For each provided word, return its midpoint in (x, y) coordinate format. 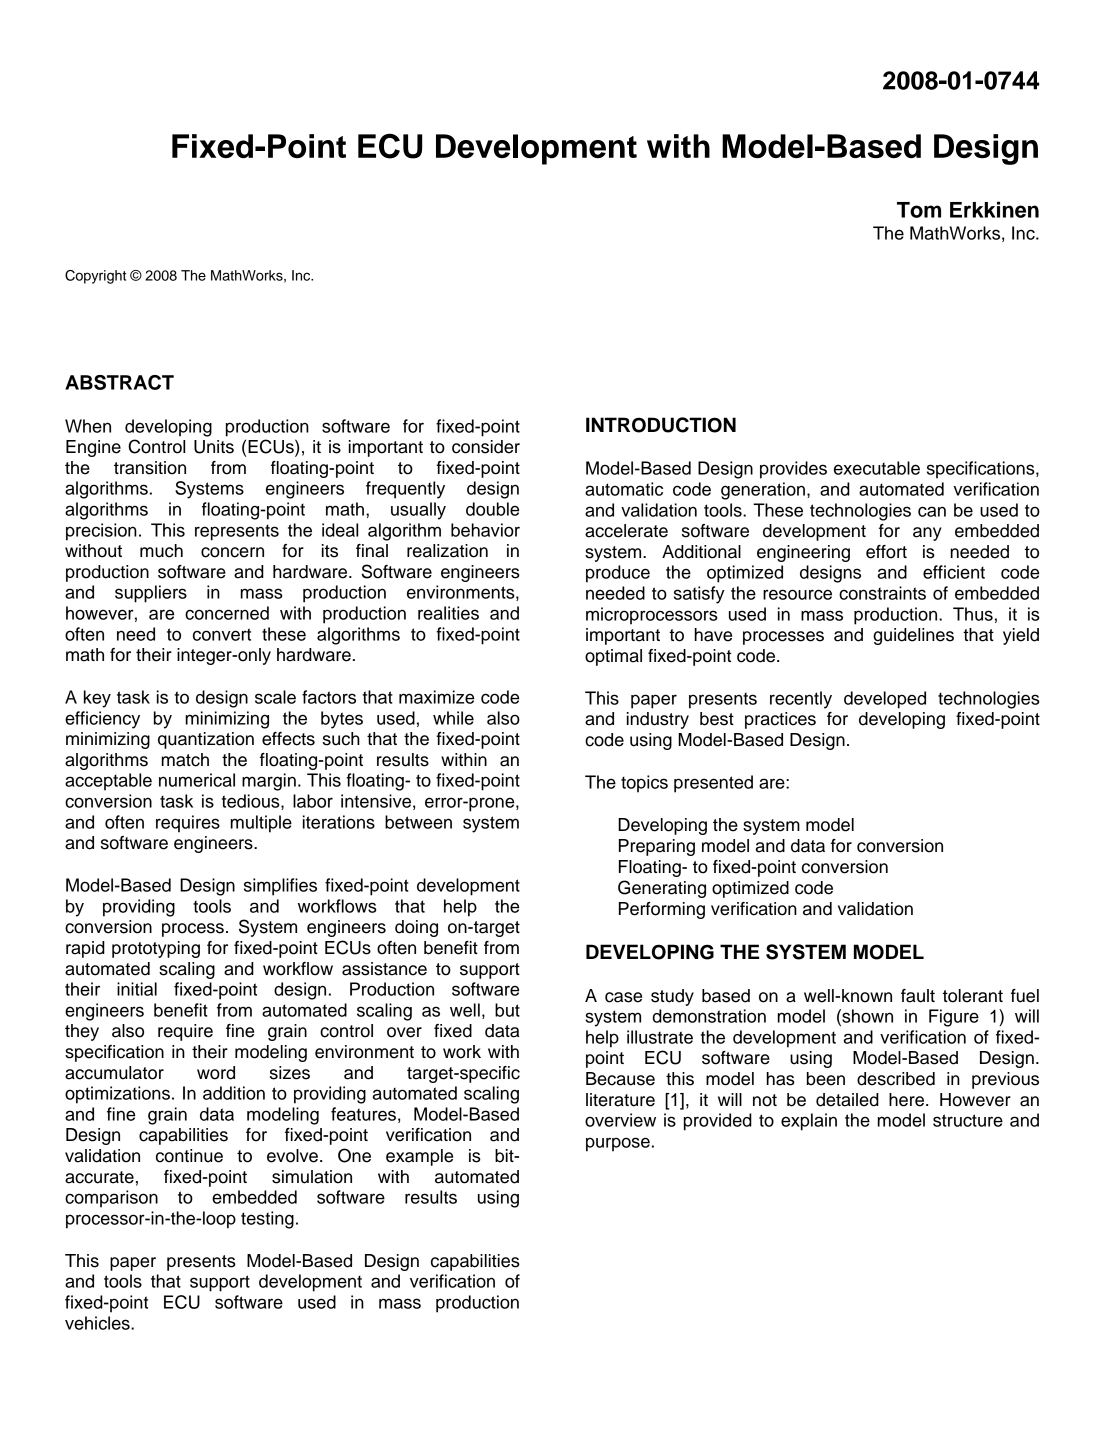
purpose (618, 1144)
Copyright (95, 277)
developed (885, 700)
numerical (197, 780)
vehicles (98, 1323)
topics (644, 784)
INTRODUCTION (661, 425)
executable (877, 468)
